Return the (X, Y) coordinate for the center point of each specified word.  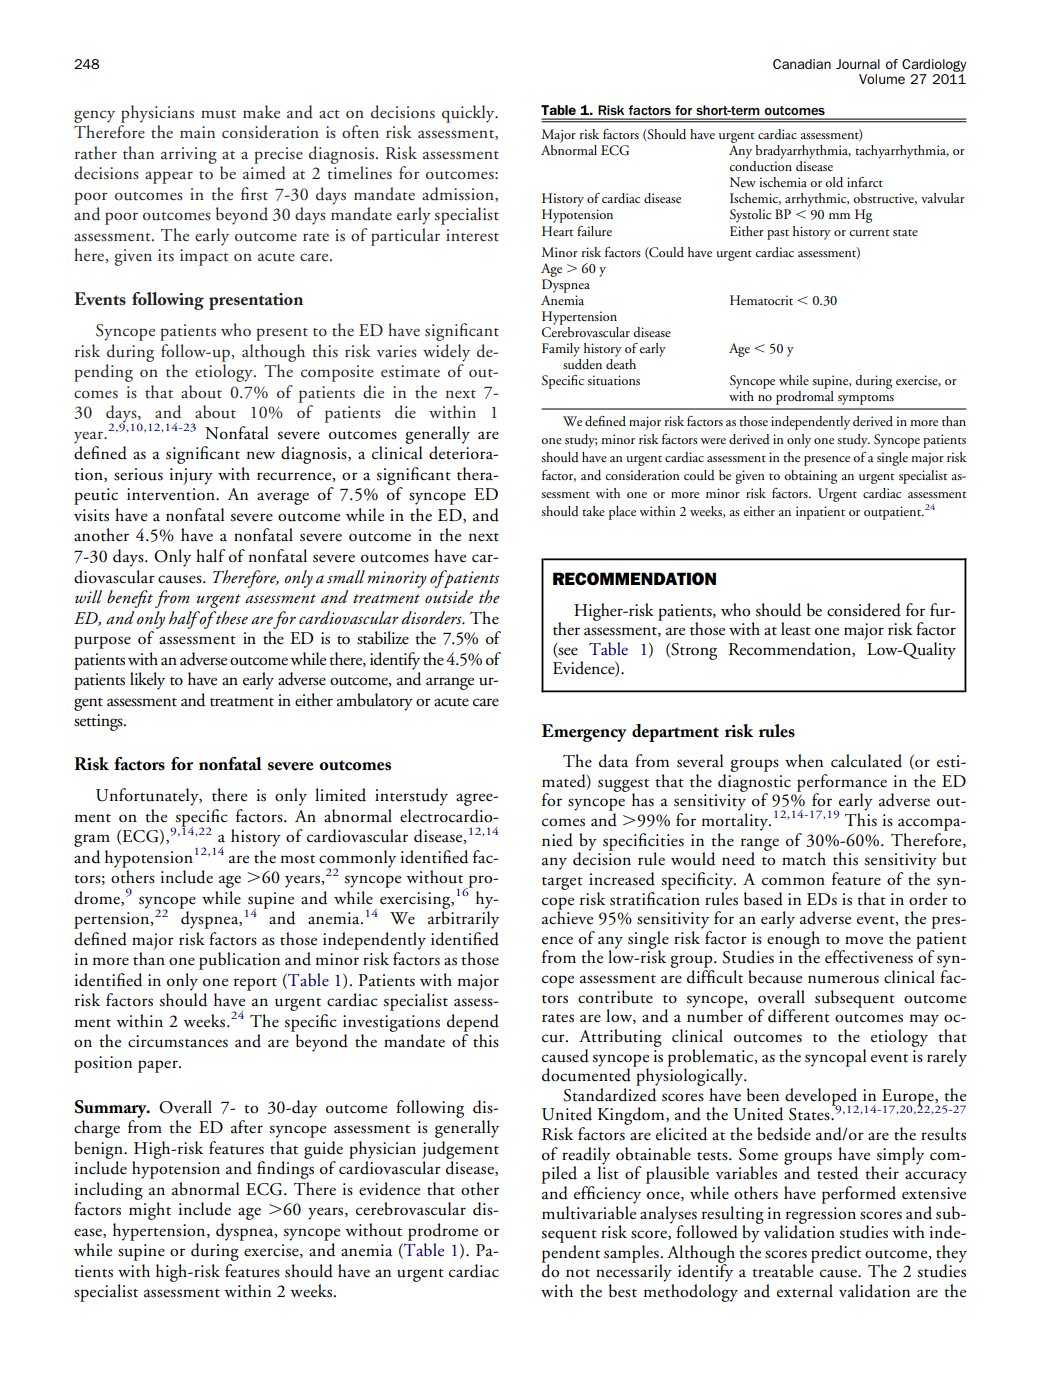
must (218, 114)
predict (836, 1254)
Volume (882, 79)
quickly (469, 114)
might (150, 1211)
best (623, 1291)
